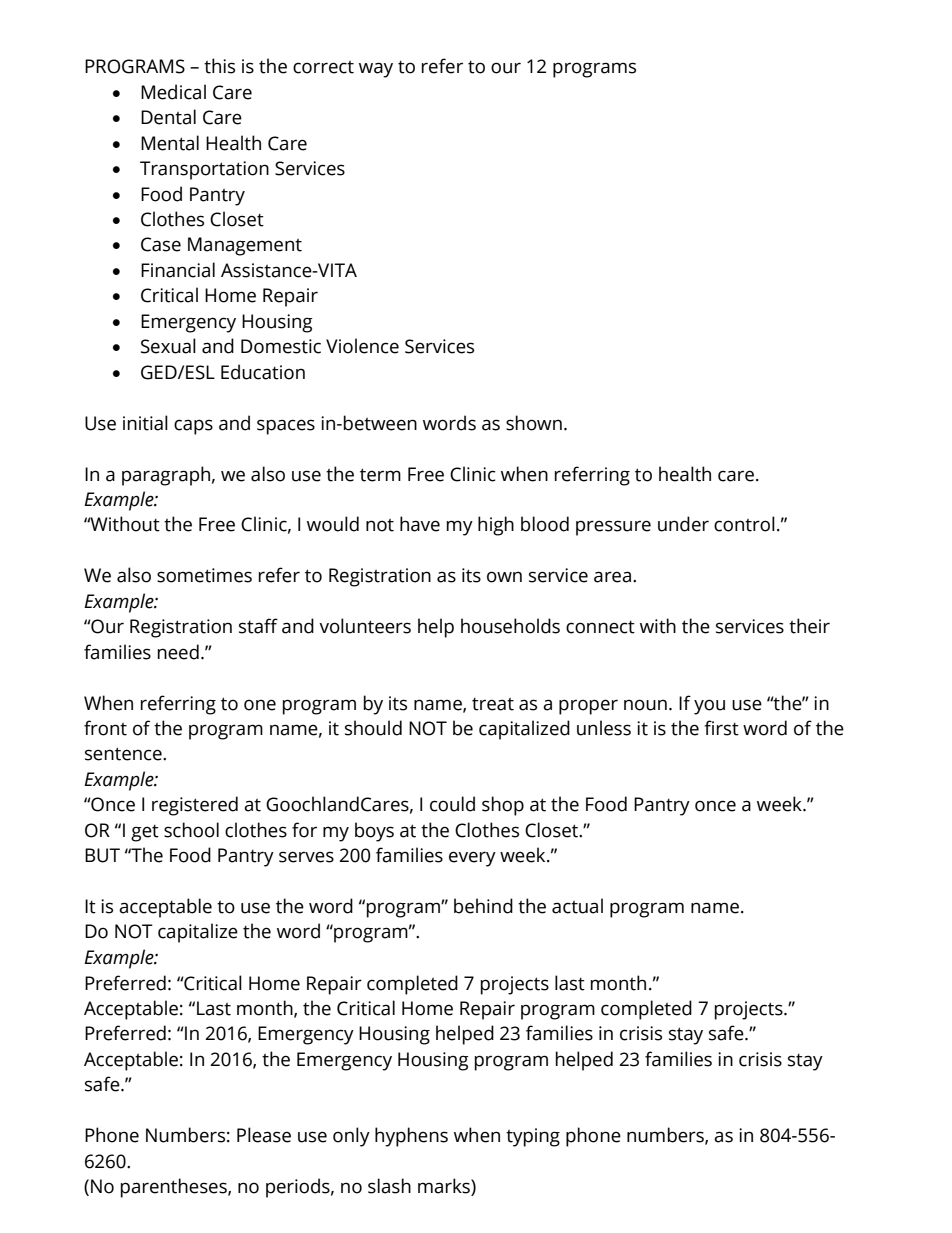 This page has width=952, height=1233. I want to click on correct, so click(323, 67).
